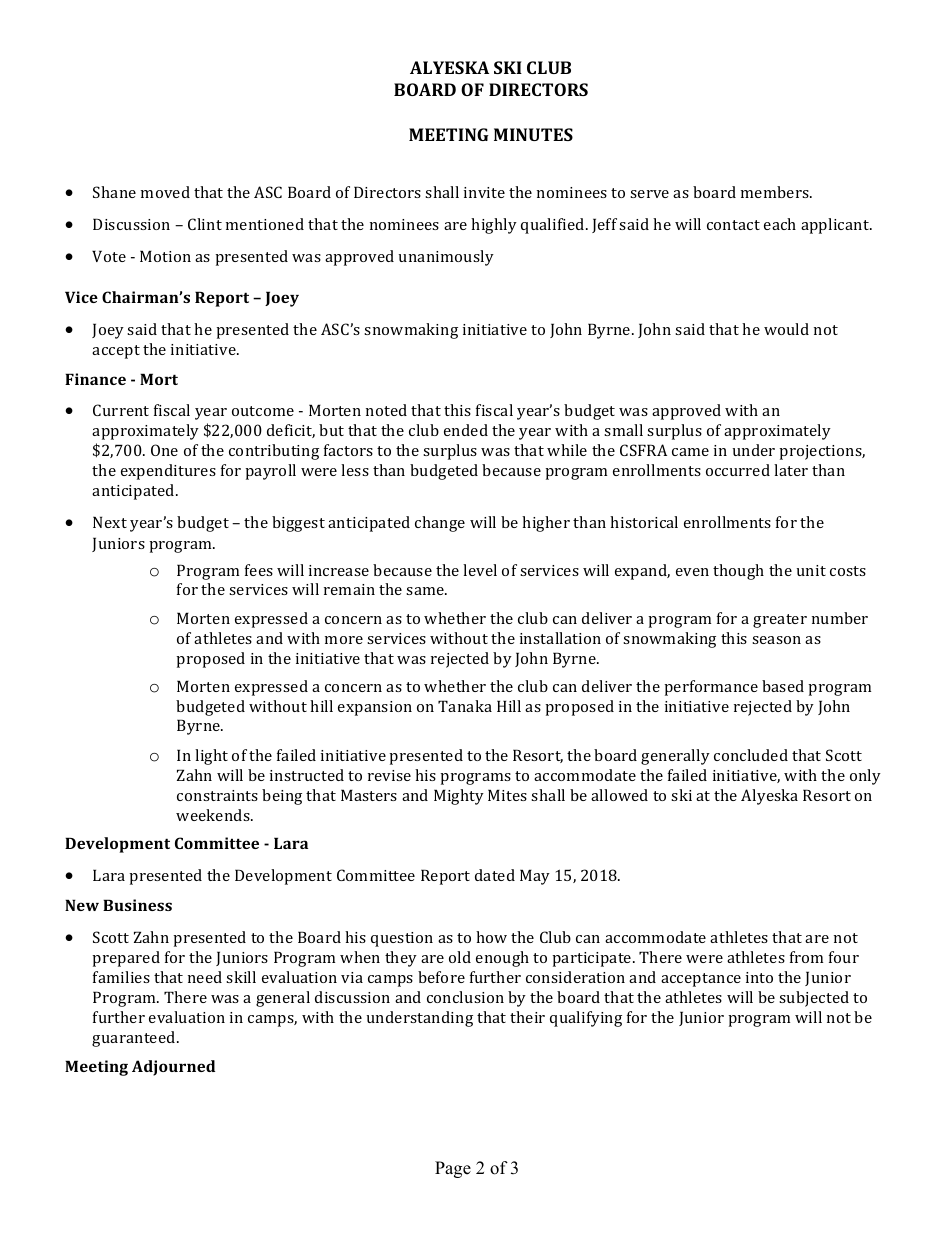  I want to click on fees, so click(259, 570).
